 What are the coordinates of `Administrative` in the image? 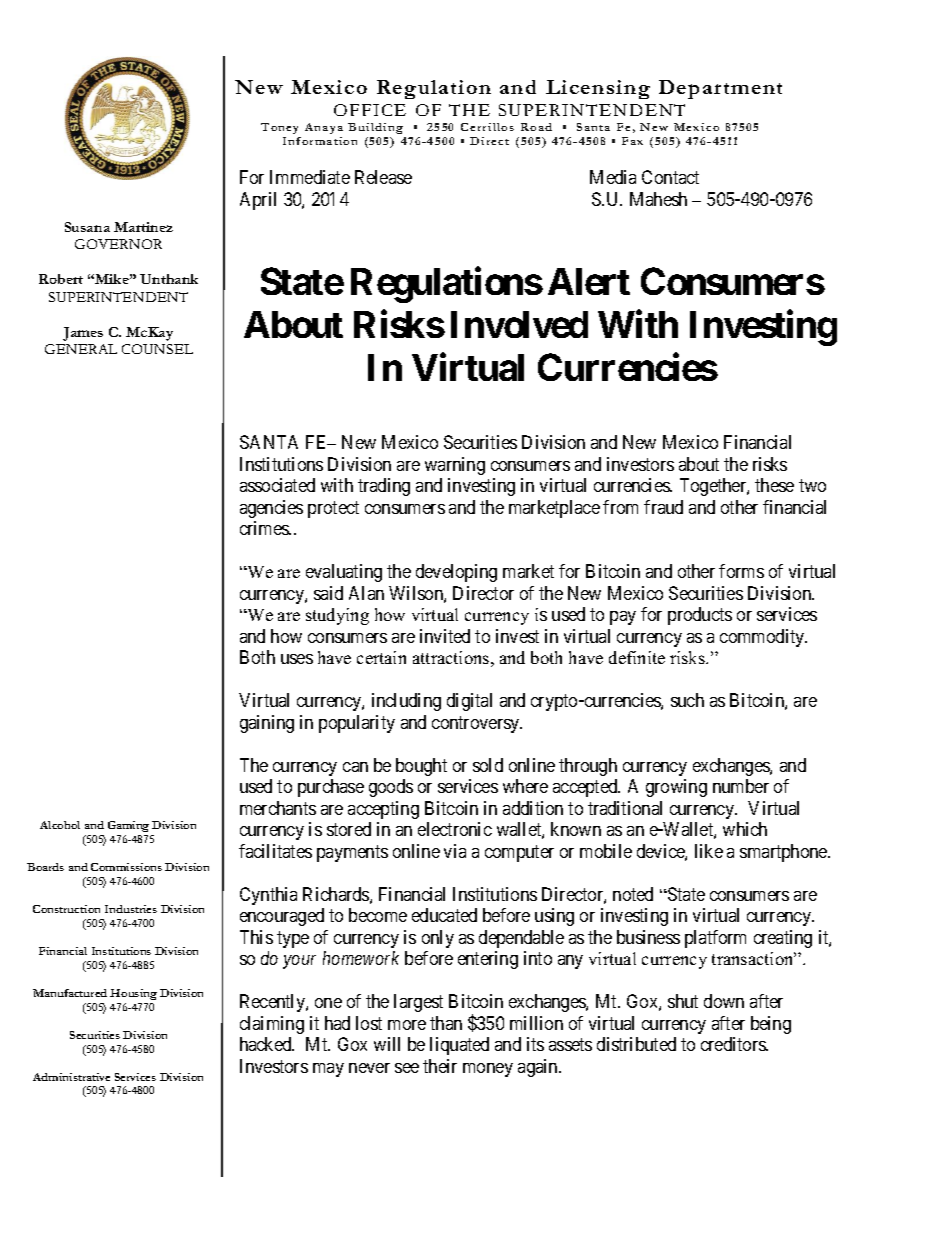 It's located at (71, 1077).
